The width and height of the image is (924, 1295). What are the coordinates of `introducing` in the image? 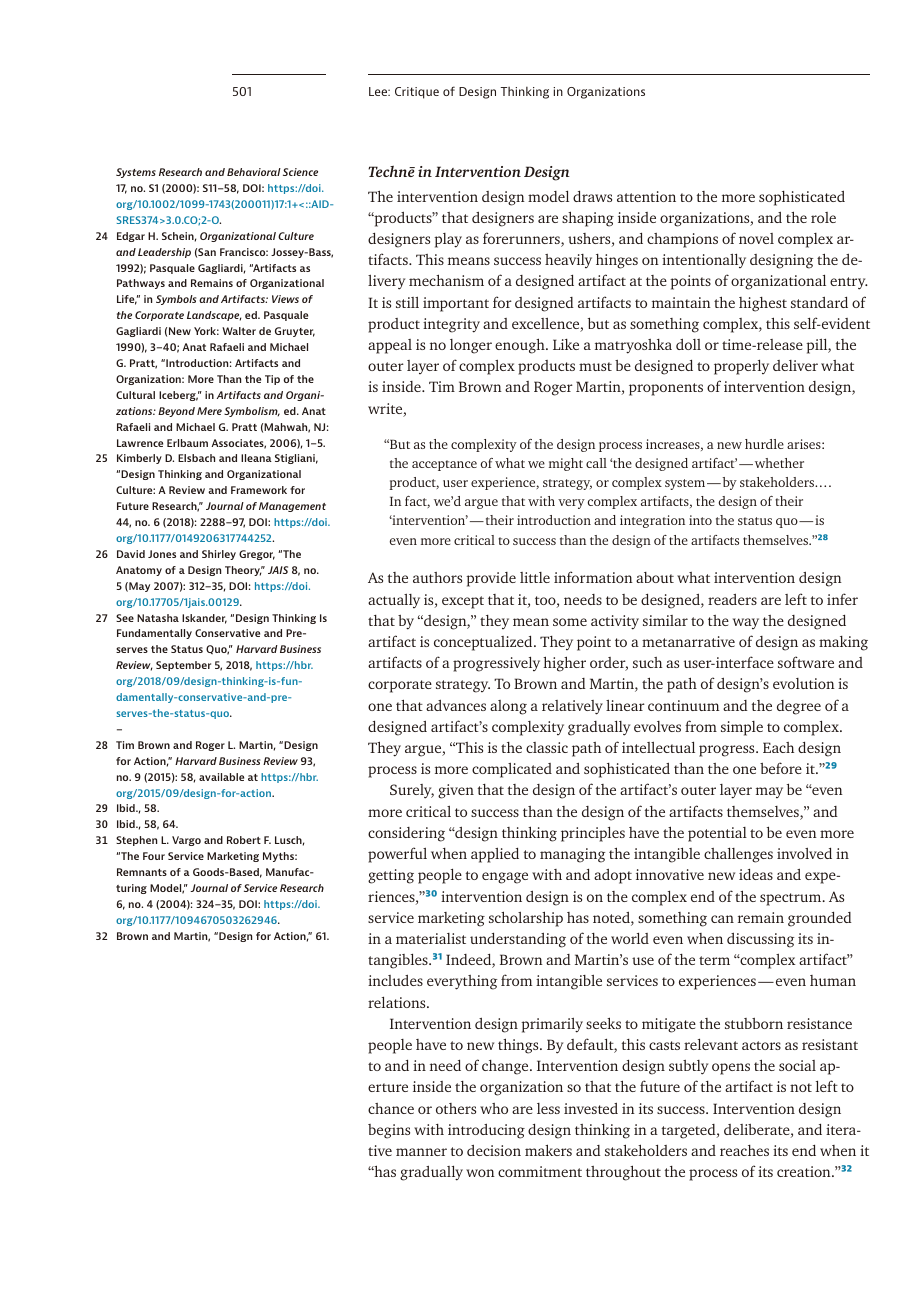 It's located at (486, 1131).
